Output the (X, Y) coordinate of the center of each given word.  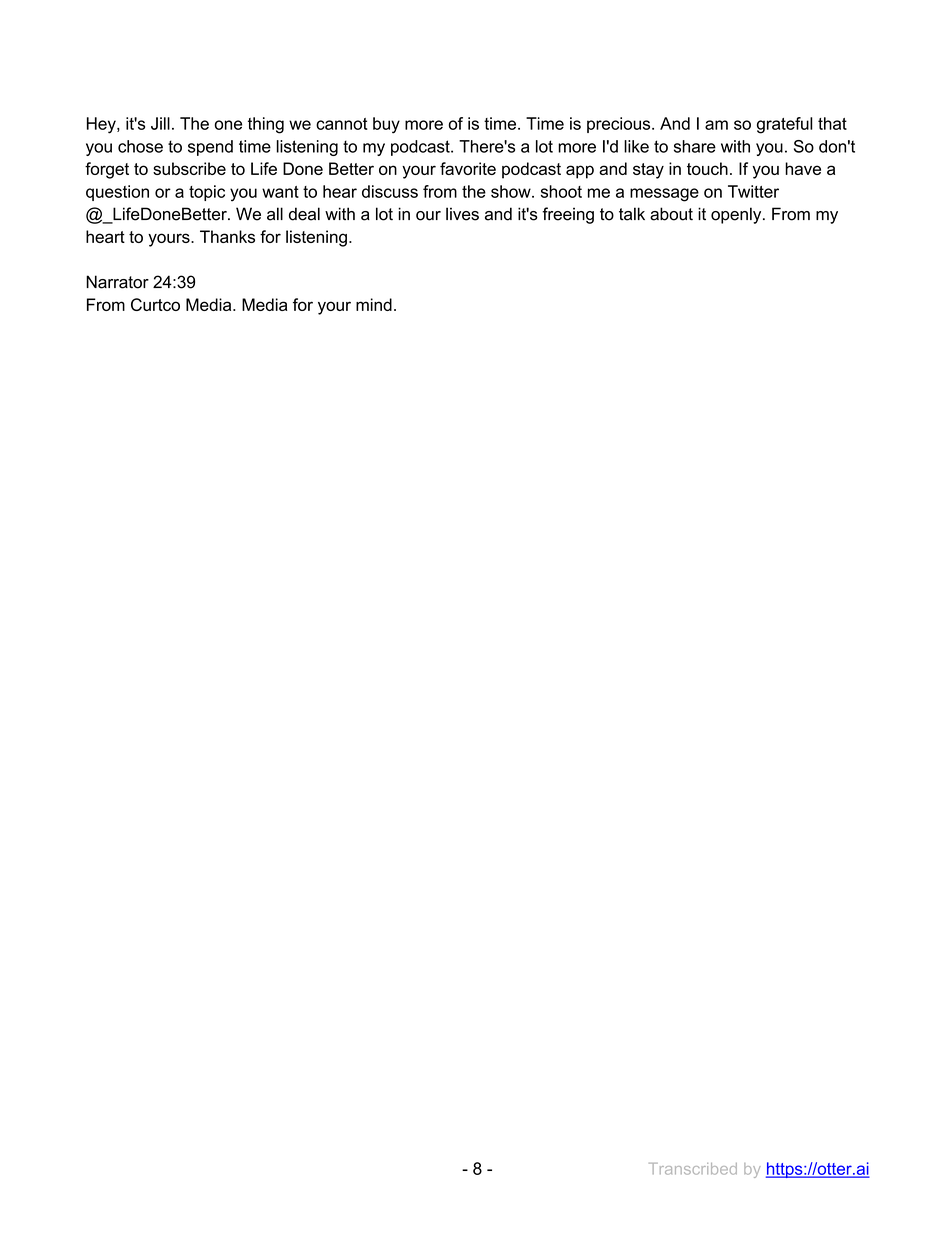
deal (304, 214)
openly (737, 215)
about (671, 214)
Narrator (117, 282)
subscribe (189, 168)
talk (632, 214)
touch (707, 168)
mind (374, 304)
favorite (468, 168)
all (275, 214)
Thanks (227, 236)
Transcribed (693, 1169)
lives (462, 214)
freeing (568, 215)
